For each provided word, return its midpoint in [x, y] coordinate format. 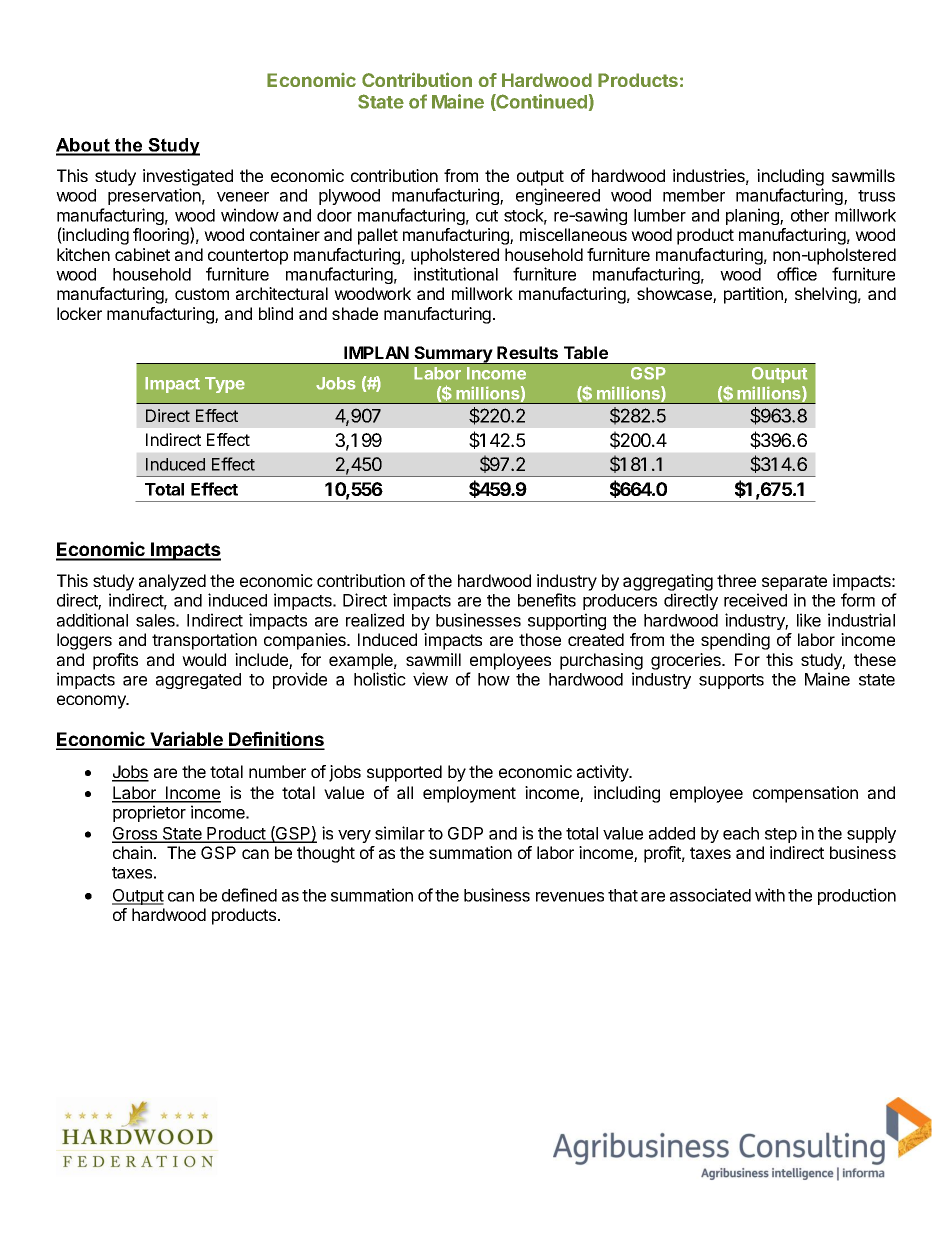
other [810, 215]
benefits [547, 600]
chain [132, 852]
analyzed [172, 582]
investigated [188, 177]
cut [487, 216]
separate [794, 583]
